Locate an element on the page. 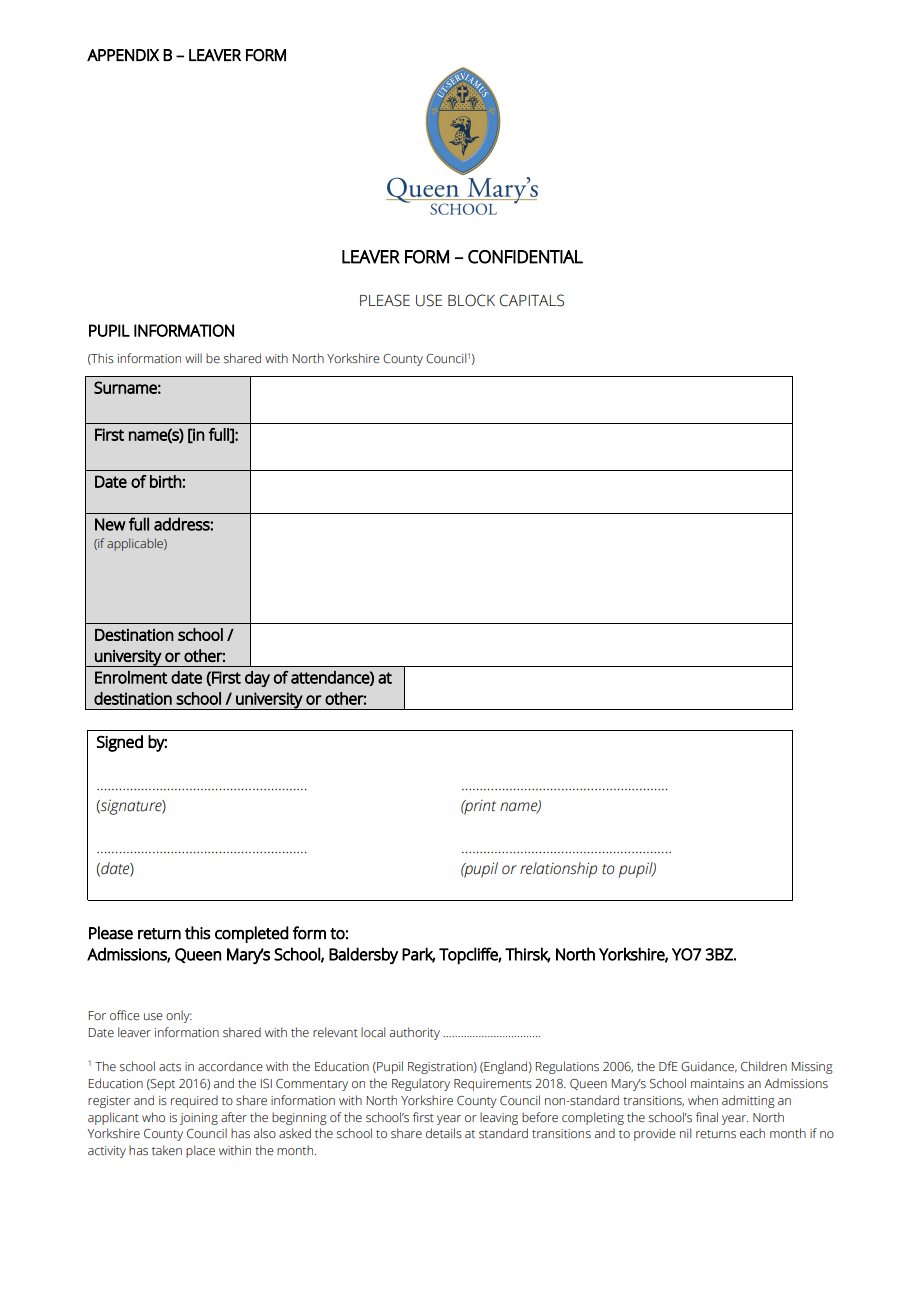 Image resolution: width=924 pixels, height=1309 pixels. will is located at coordinates (193, 358).
